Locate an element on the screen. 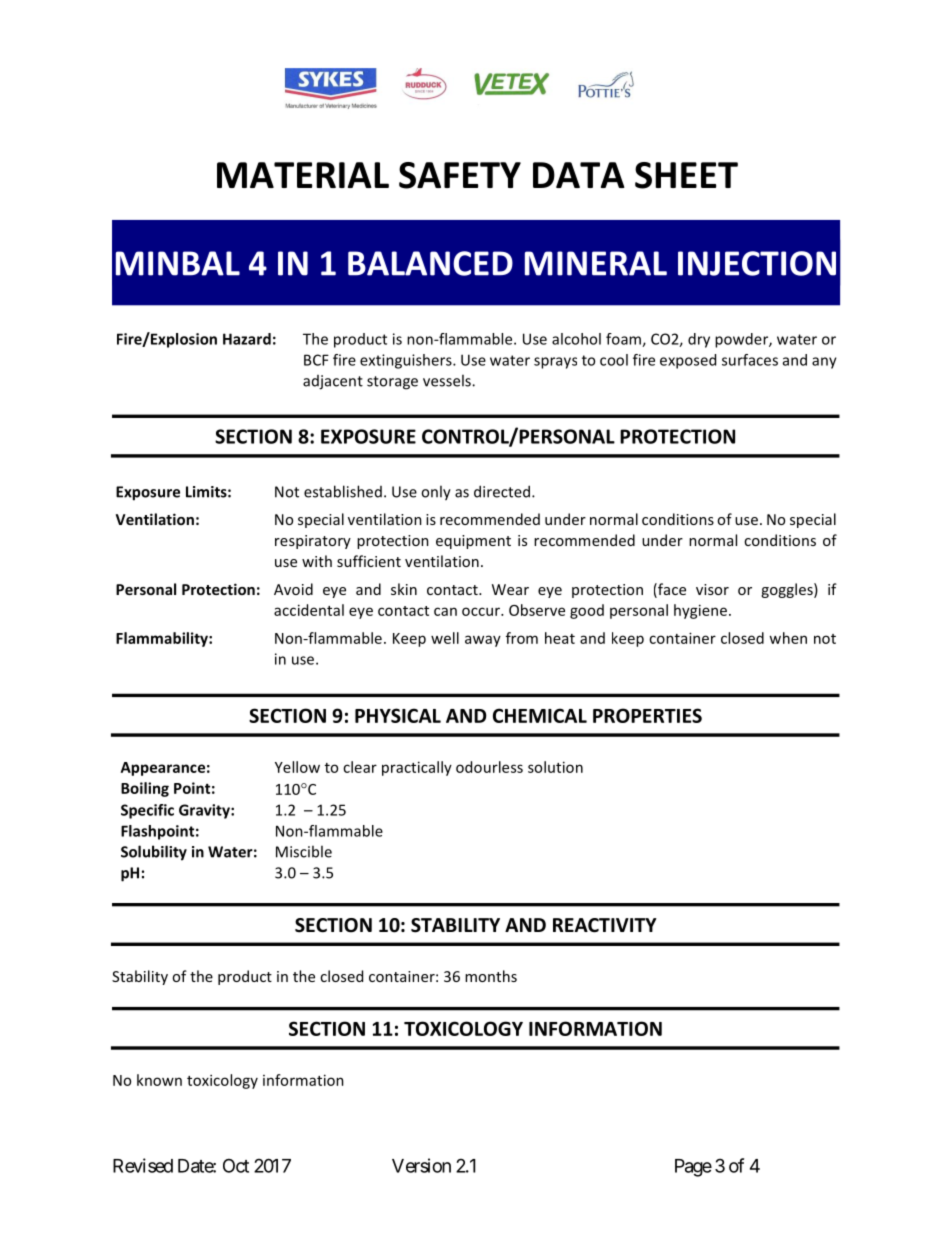 This screenshot has height=1233, width=952. exposed is located at coordinates (688, 361).
